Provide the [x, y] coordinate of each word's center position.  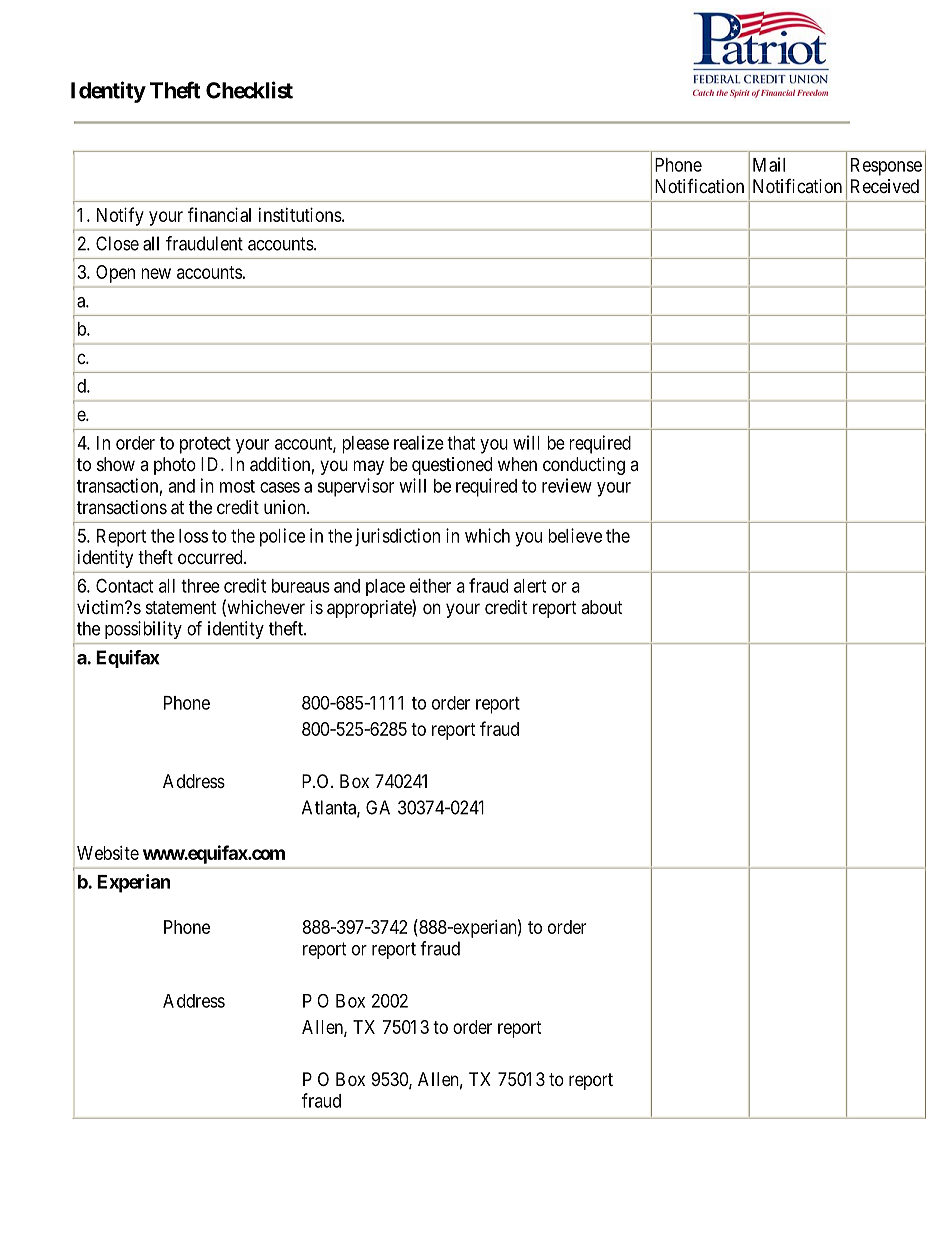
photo [175, 466]
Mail [769, 164]
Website [108, 853]
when [517, 464]
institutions [300, 215]
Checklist [249, 90]
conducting [584, 466]
